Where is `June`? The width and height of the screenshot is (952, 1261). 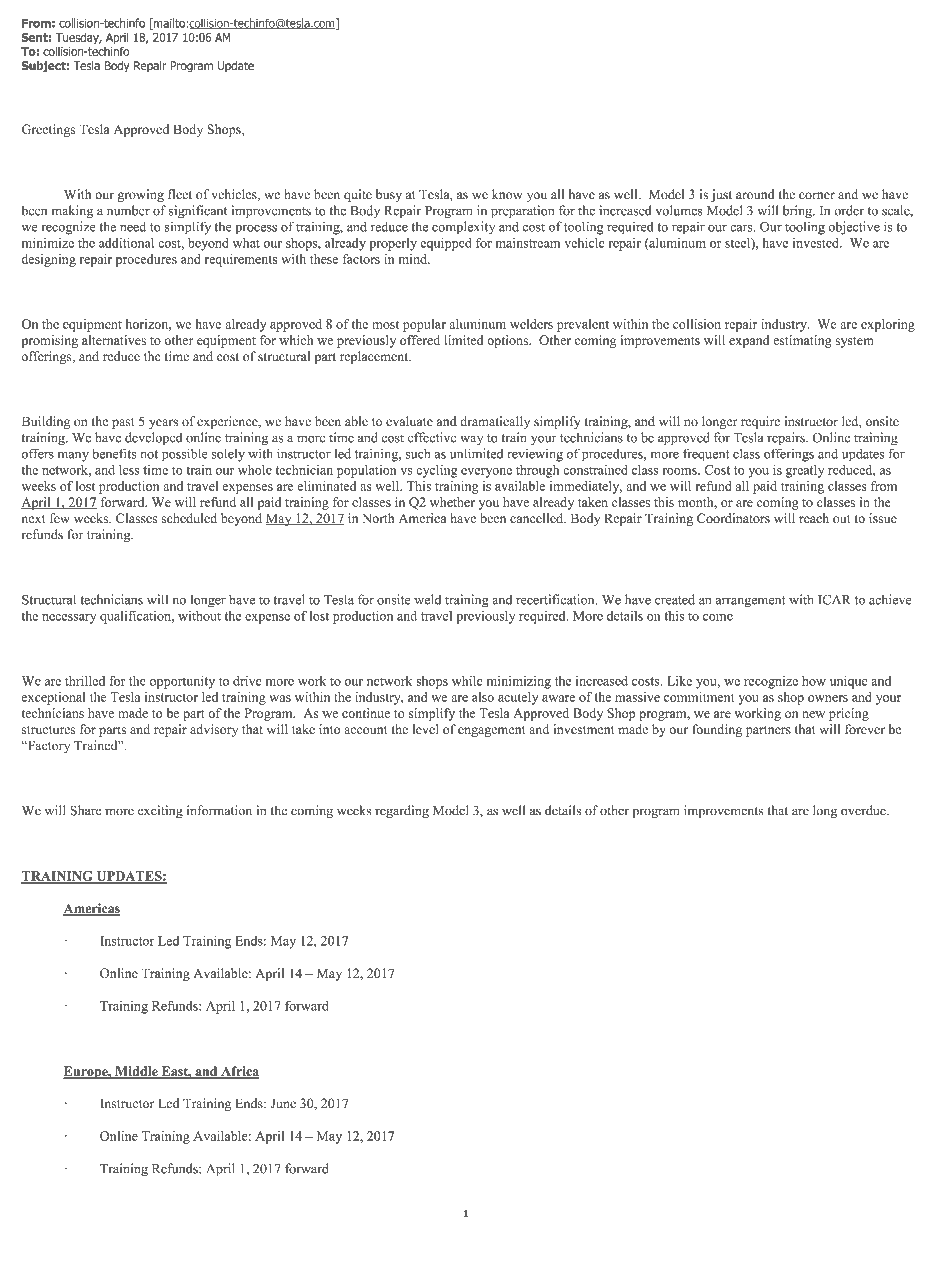
June is located at coordinates (283, 1103).
